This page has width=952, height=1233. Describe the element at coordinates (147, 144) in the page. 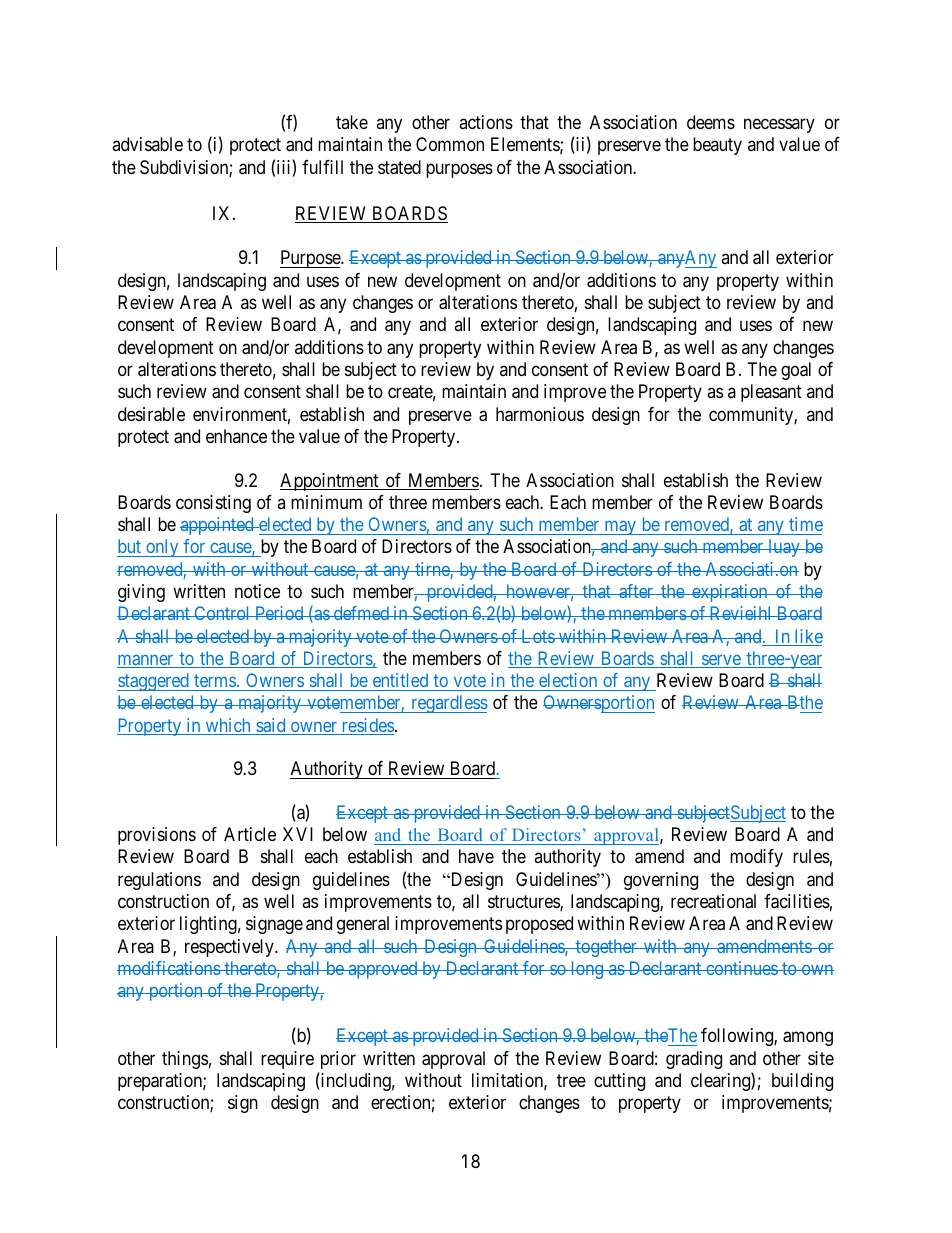

I see `advisable` at that location.
